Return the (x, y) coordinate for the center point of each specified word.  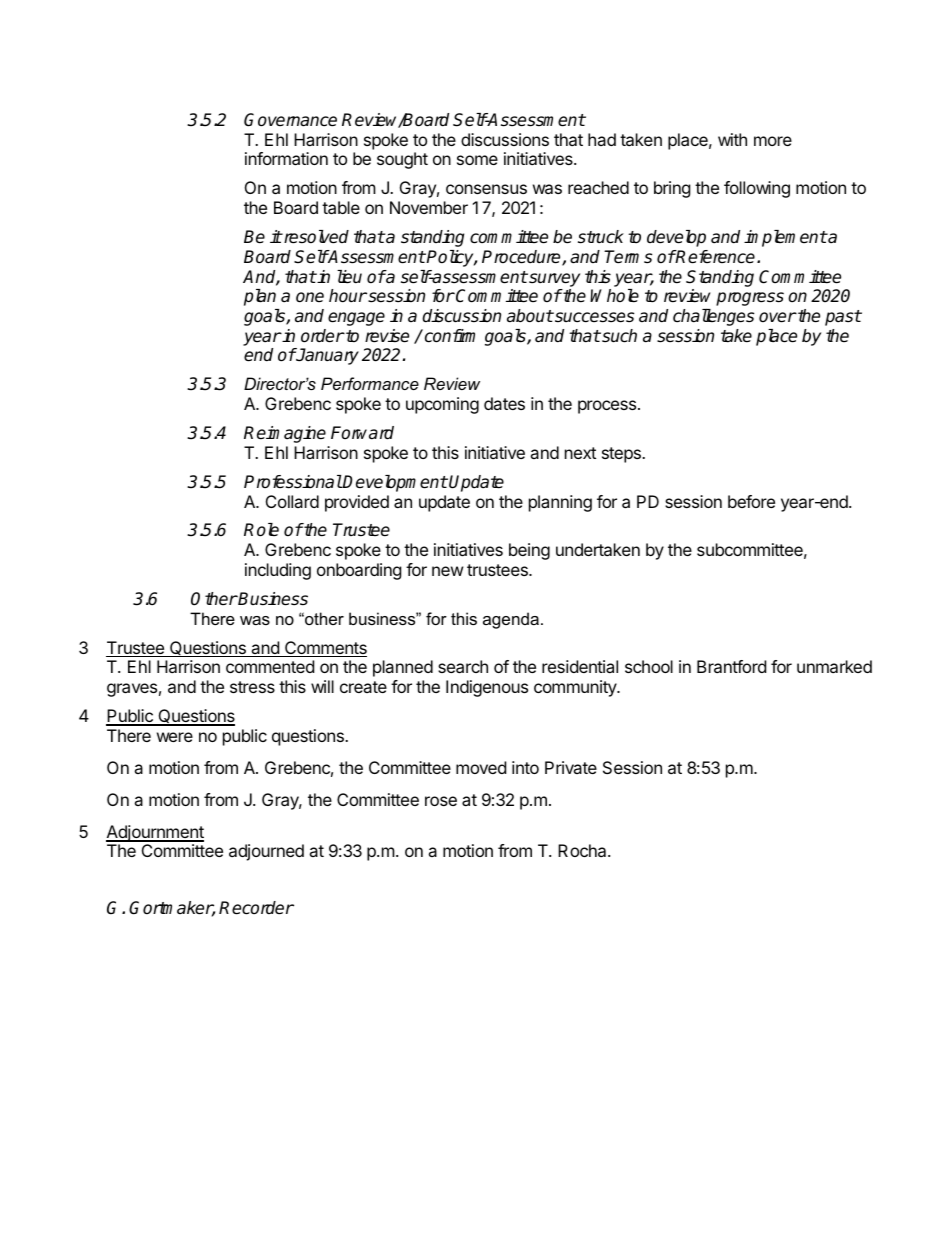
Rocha (583, 850)
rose (441, 801)
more (773, 141)
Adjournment (155, 833)
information (286, 158)
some (477, 160)
